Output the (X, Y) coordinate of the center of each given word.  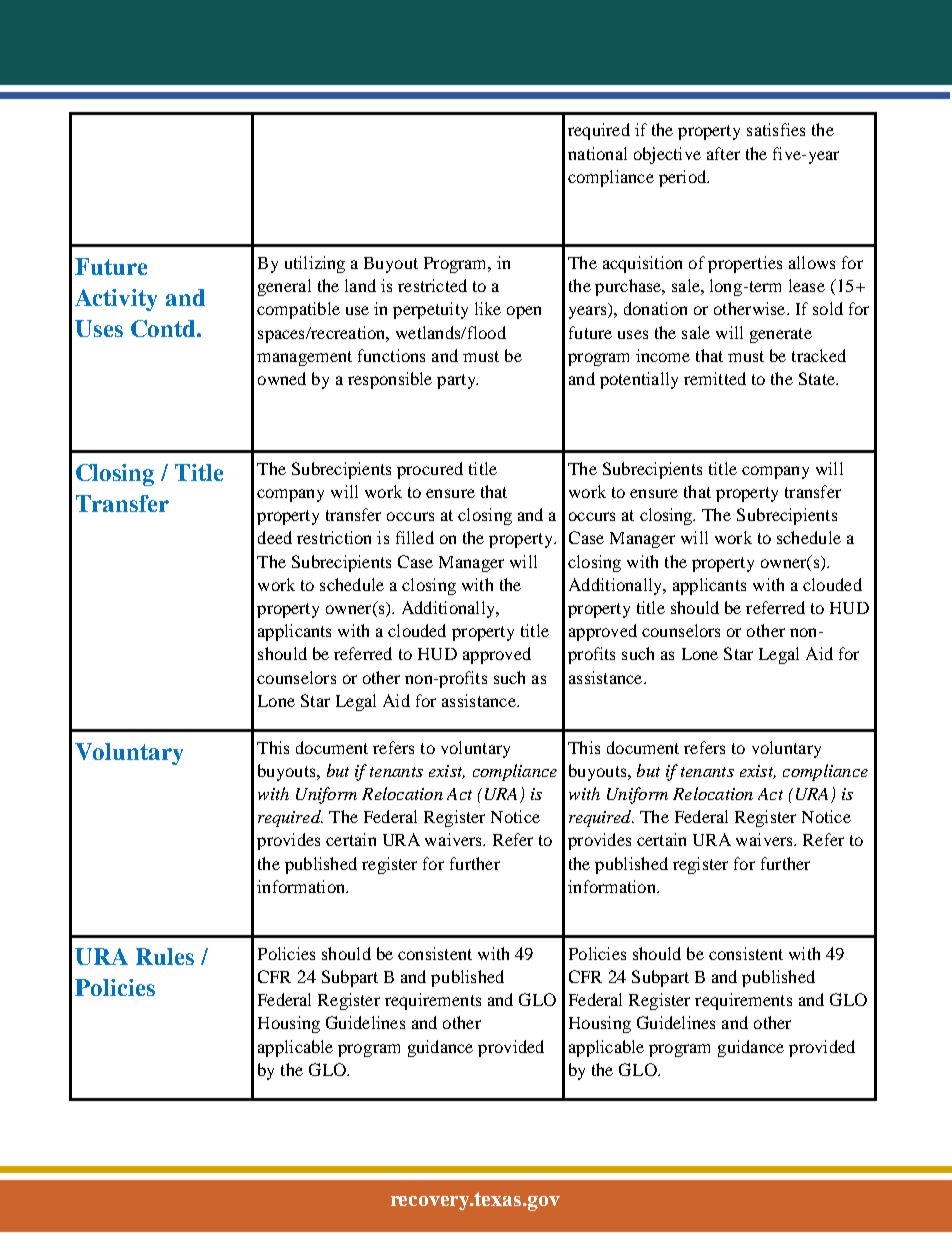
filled (415, 537)
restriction (334, 537)
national (597, 153)
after (723, 153)
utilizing (315, 264)
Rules (165, 956)
